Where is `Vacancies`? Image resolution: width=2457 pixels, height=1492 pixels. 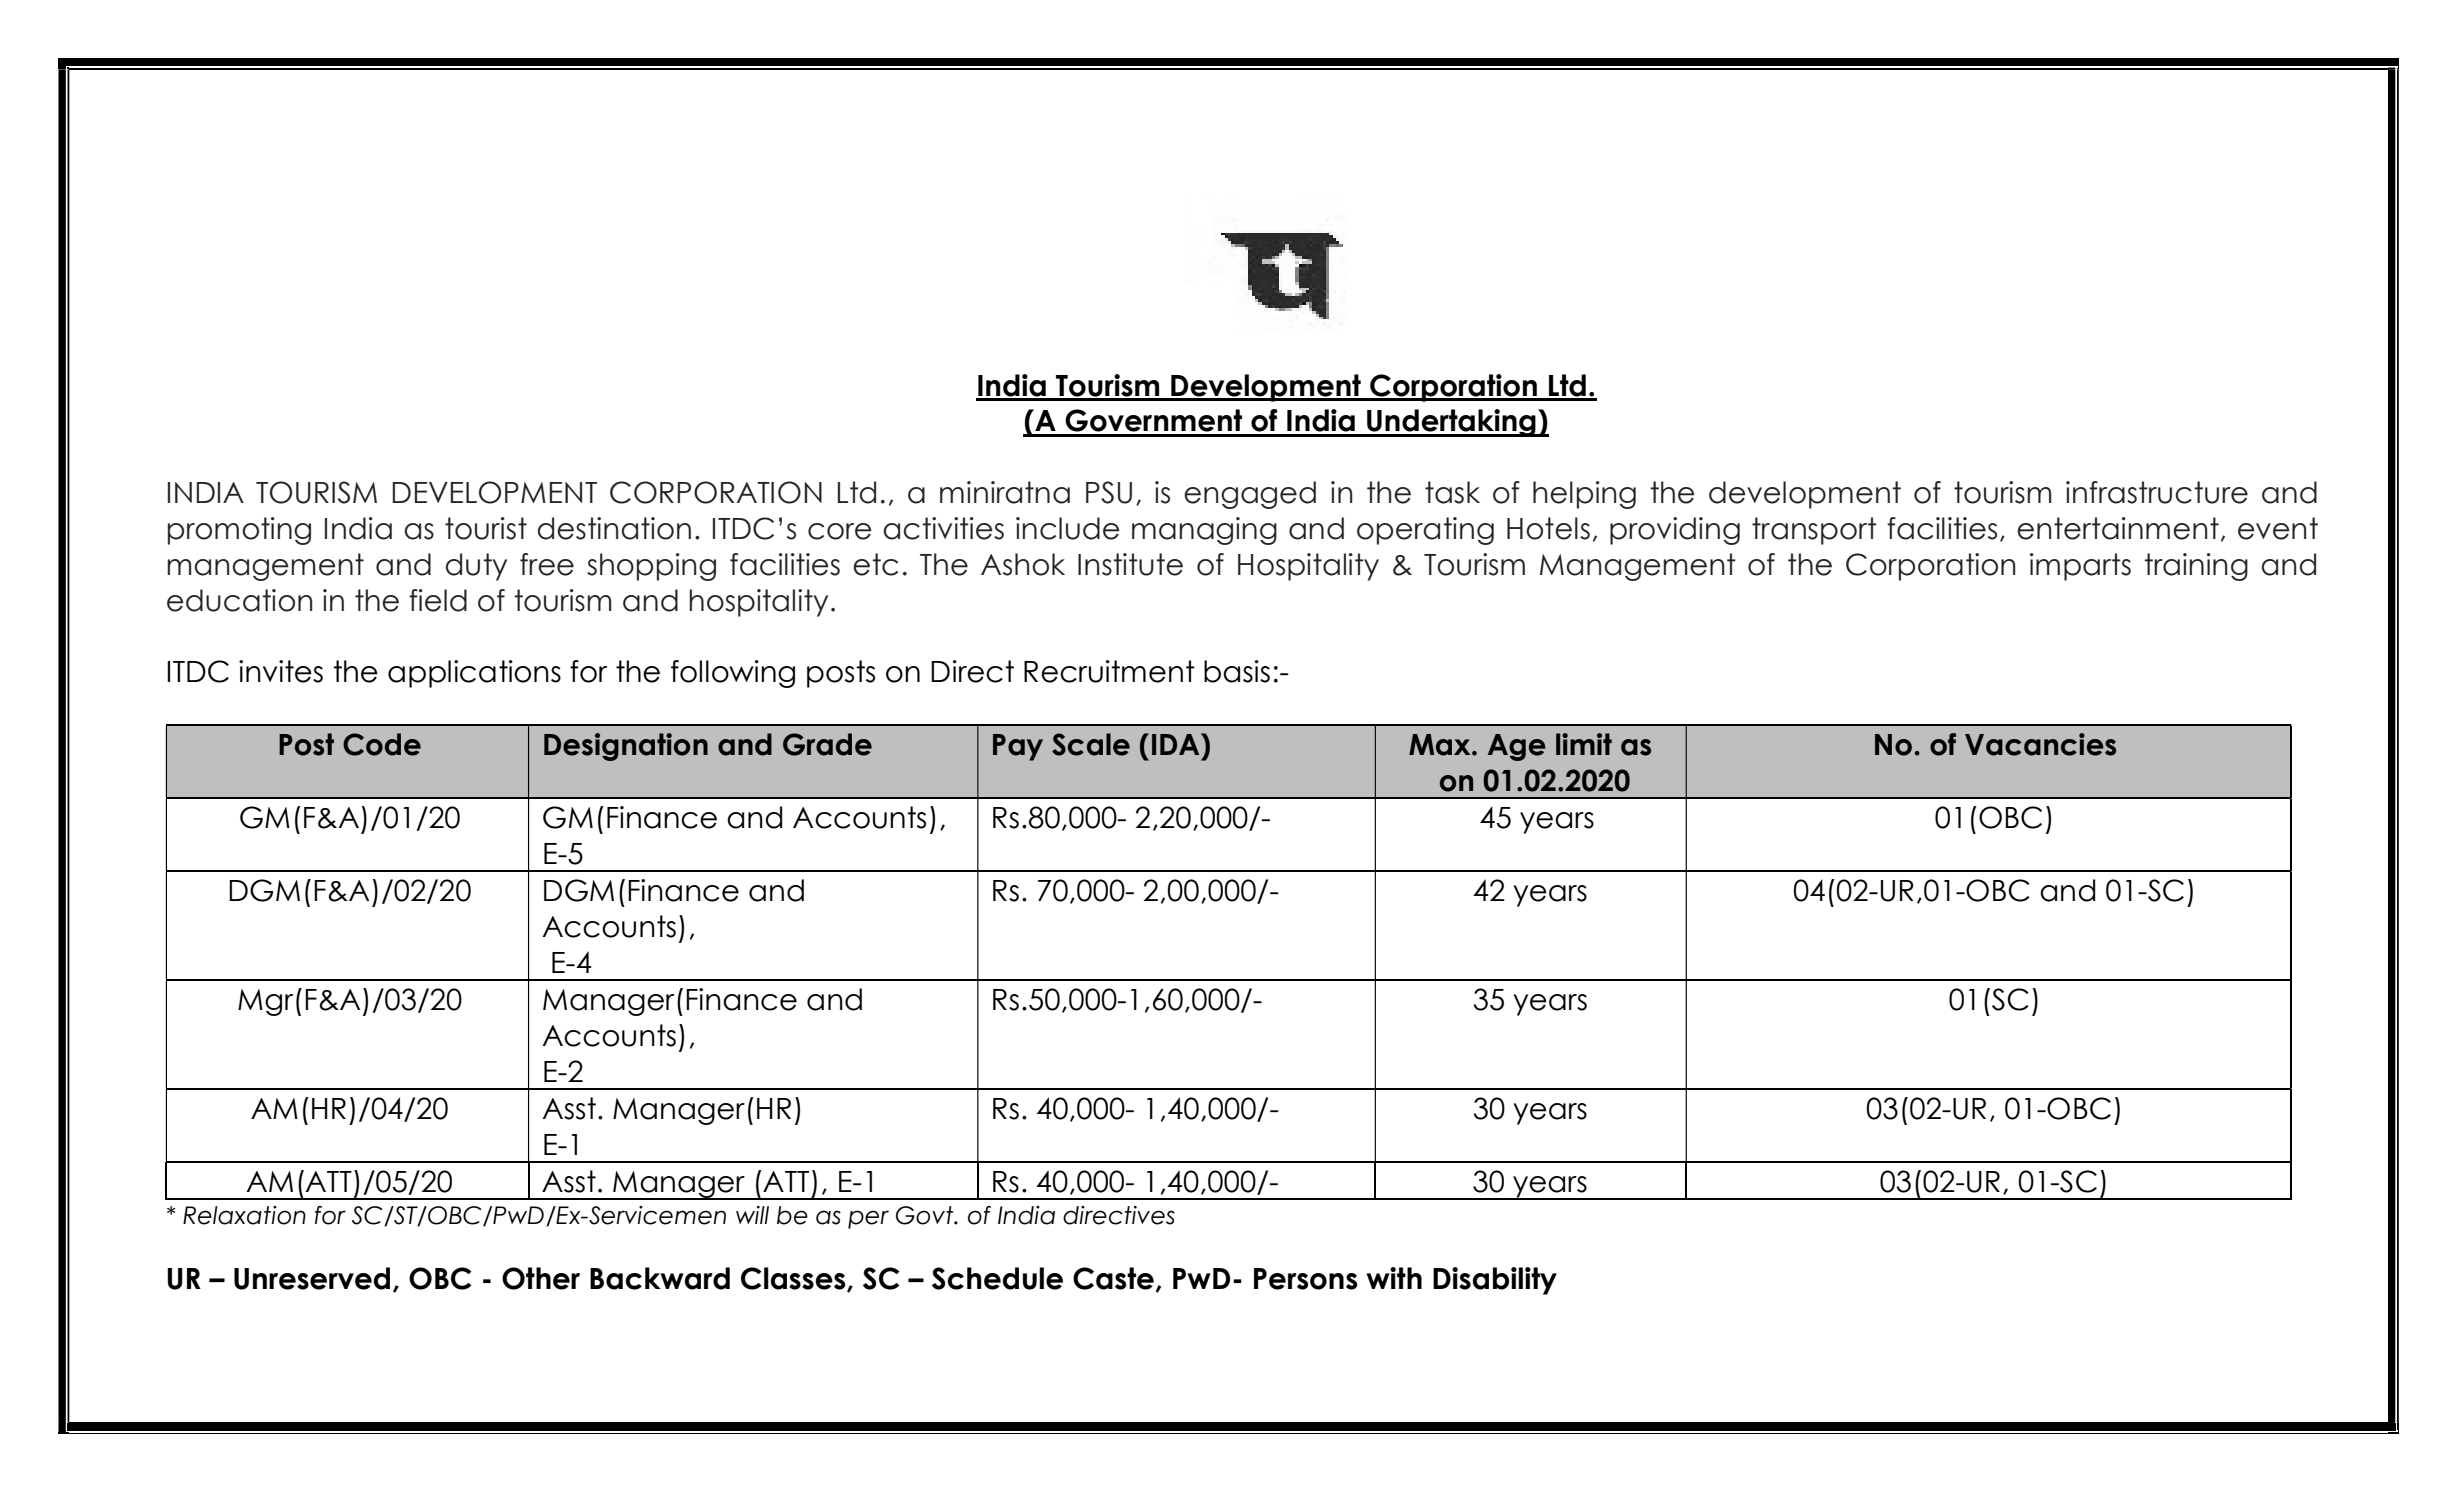
Vacancies is located at coordinates (2040, 744).
